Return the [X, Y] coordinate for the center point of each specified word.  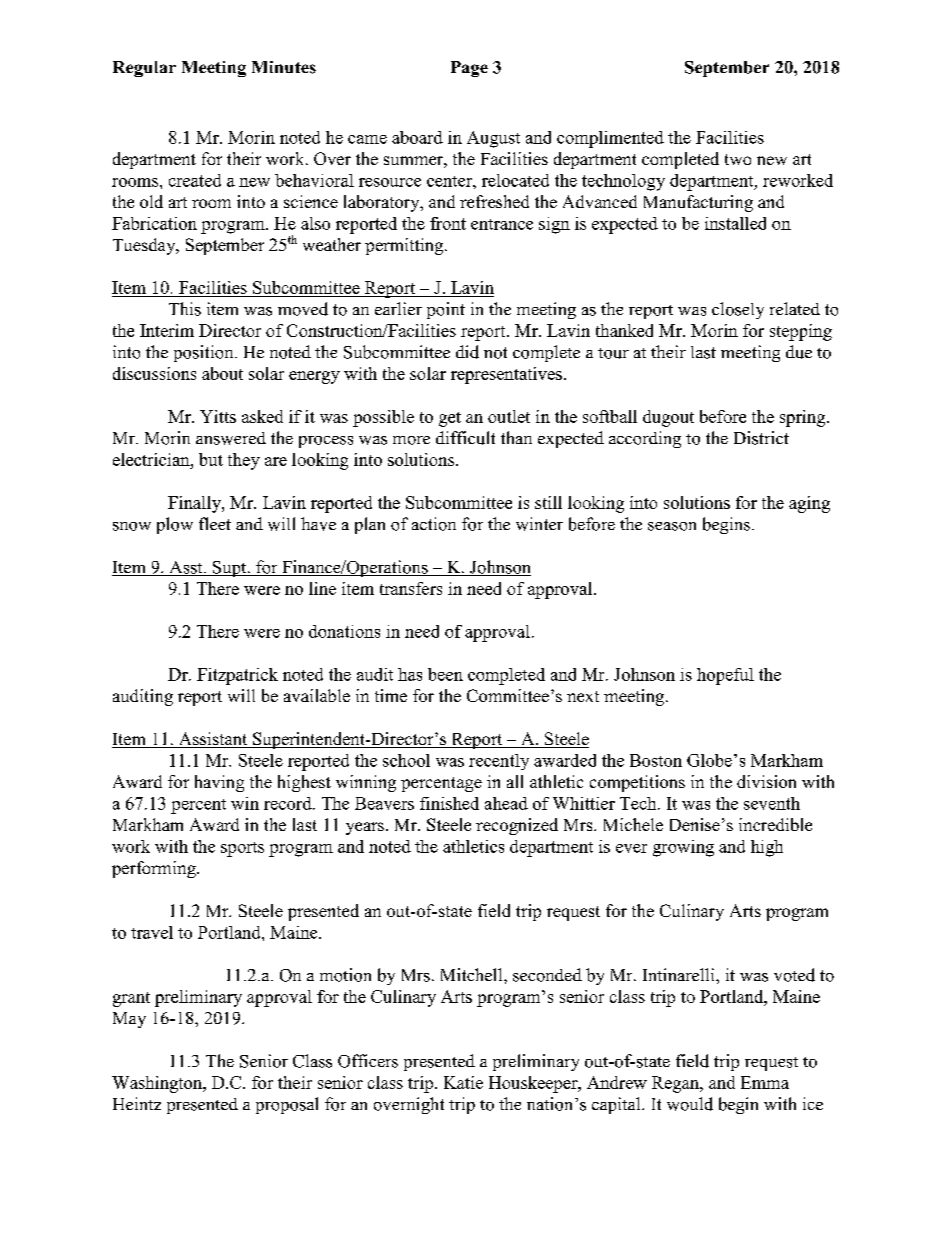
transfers [411, 588]
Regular [144, 69]
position [205, 353]
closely [738, 310]
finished [449, 803]
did [467, 352]
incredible [775, 824]
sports [242, 849]
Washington [158, 1084]
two [738, 159]
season [672, 526]
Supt [230, 569]
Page [469, 69]
